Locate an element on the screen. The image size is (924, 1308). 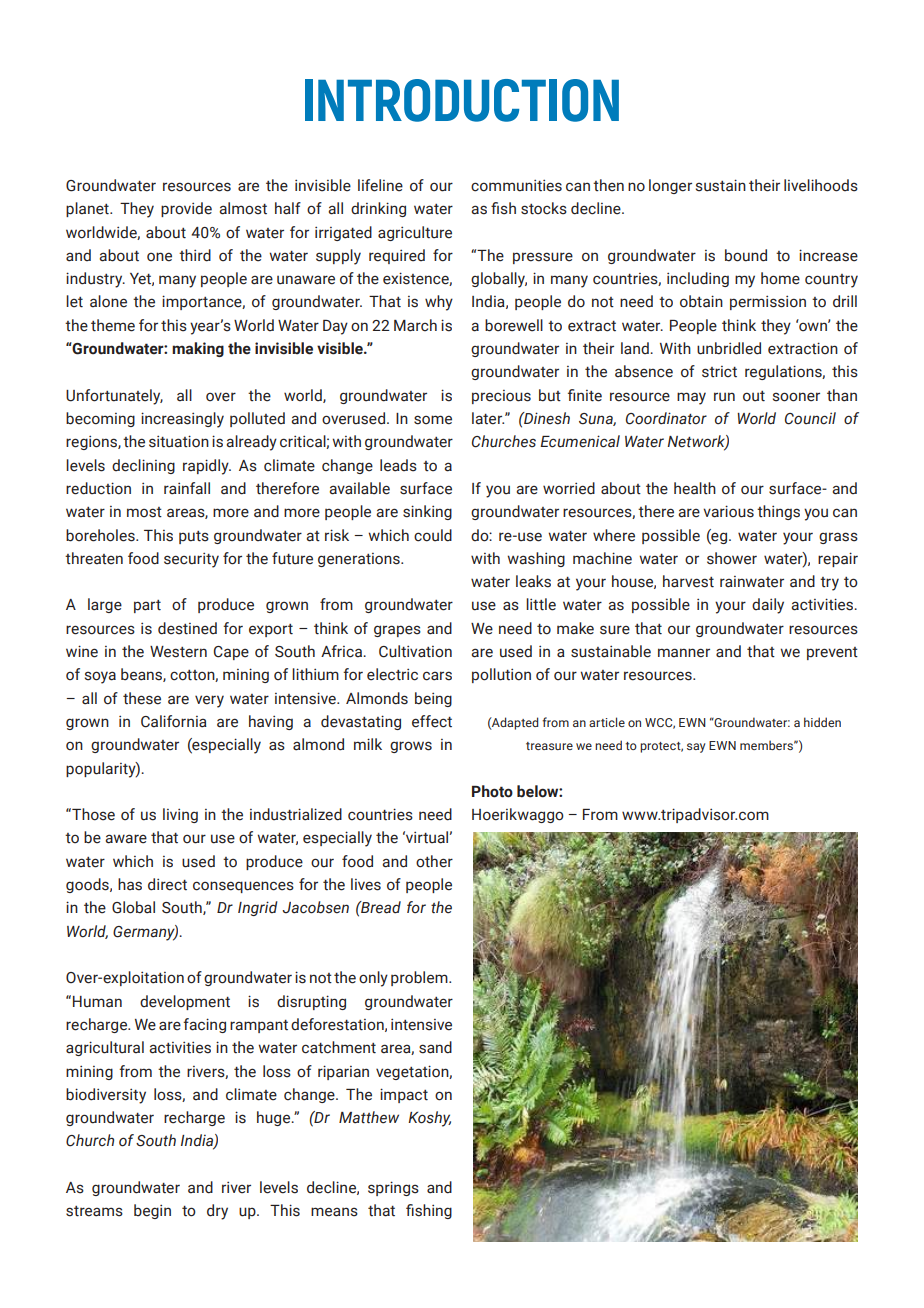
sinking is located at coordinates (427, 512).
